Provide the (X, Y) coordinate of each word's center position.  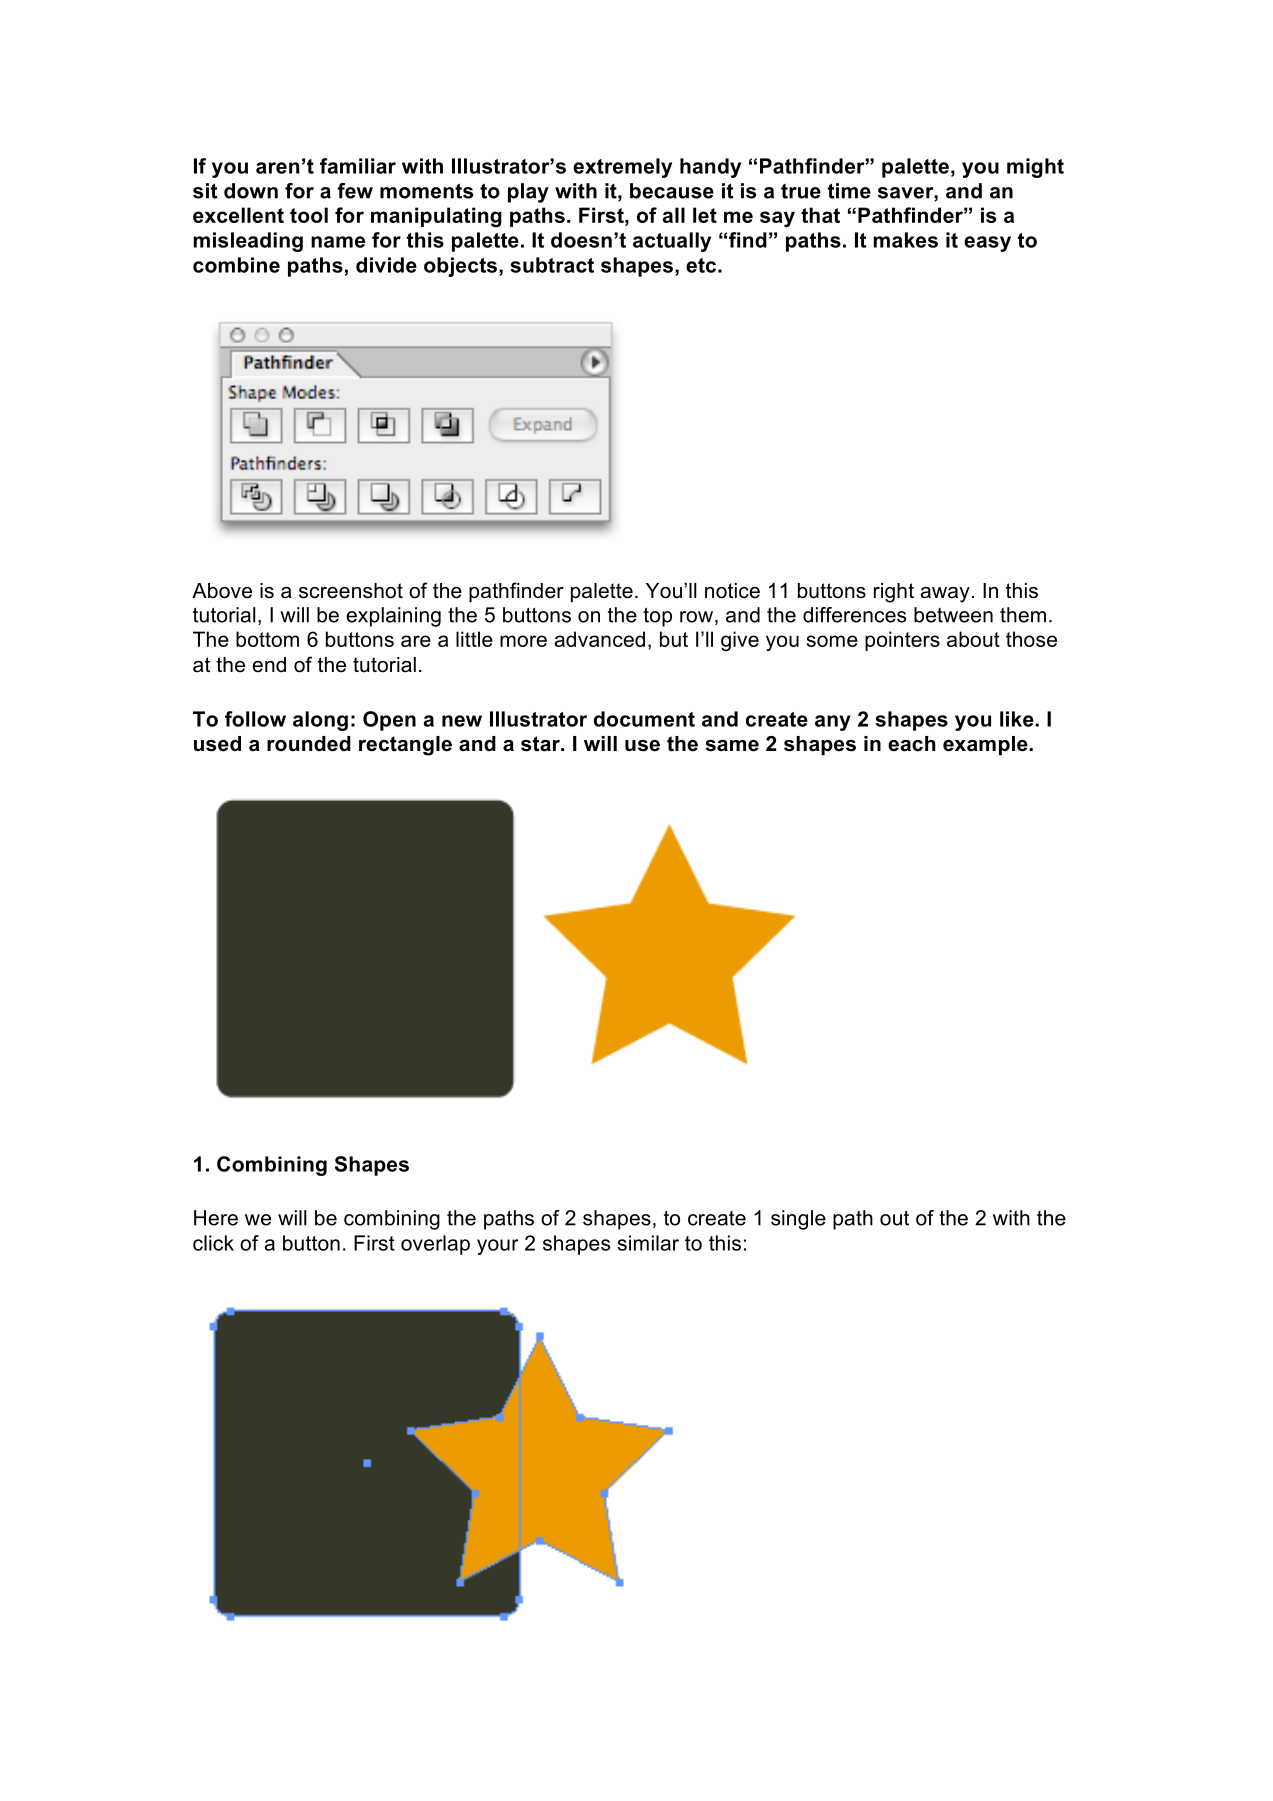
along (320, 721)
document (644, 719)
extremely (622, 168)
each (911, 744)
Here (216, 1218)
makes (905, 240)
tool (309, 215)
